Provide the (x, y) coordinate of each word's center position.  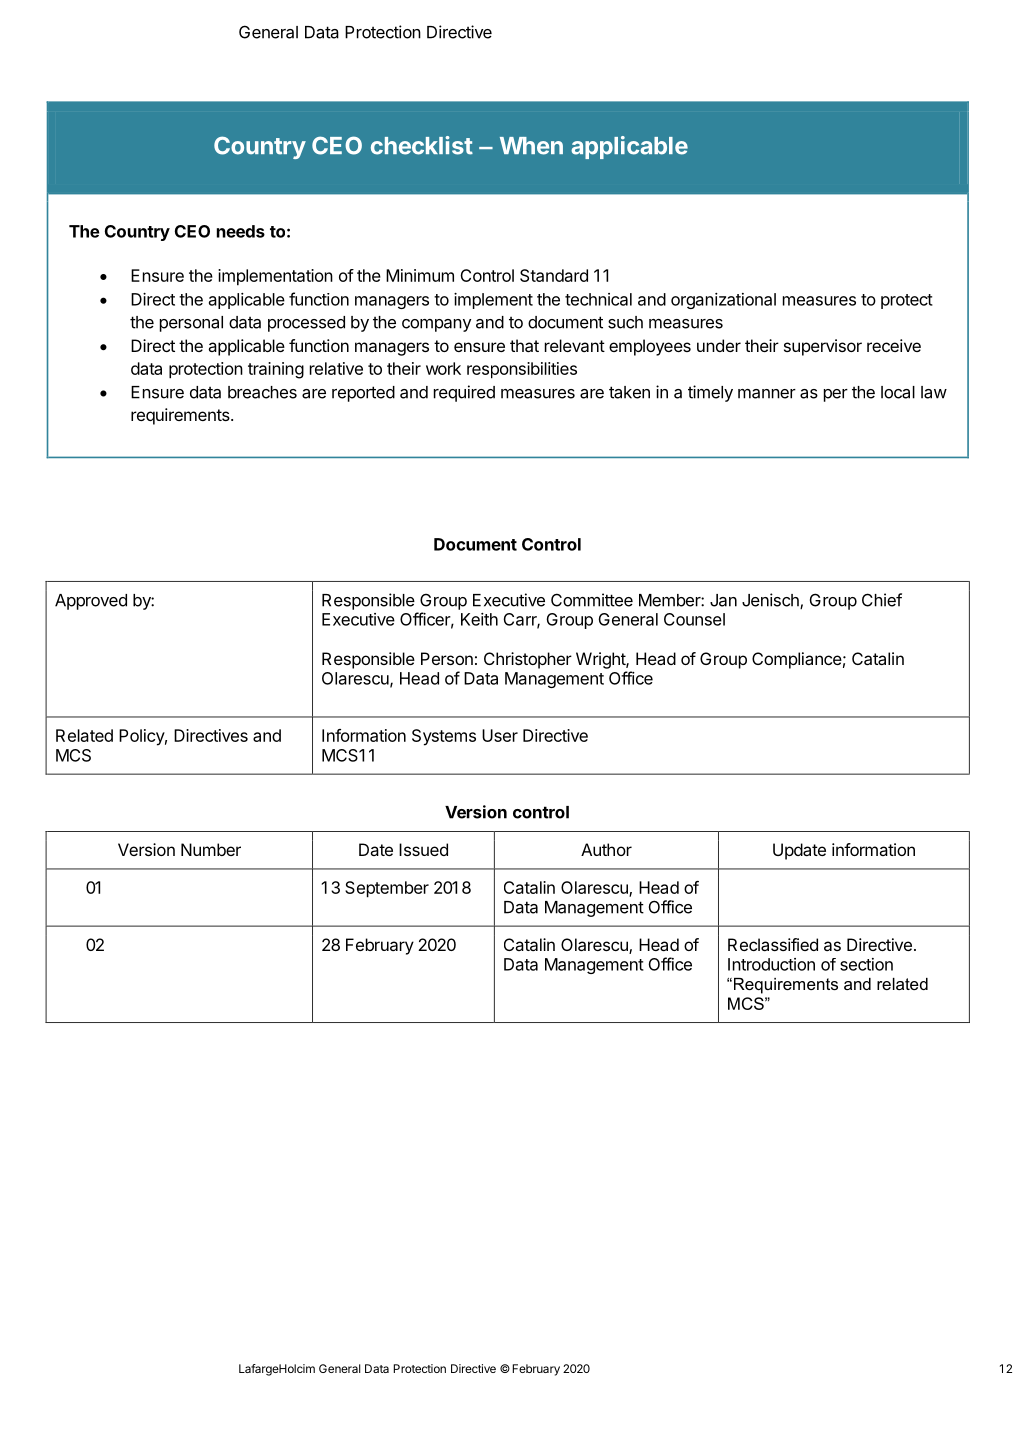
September (387, 889)
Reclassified (773, 944)
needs (241, 231)
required (464, 393)
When (531, 146)
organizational (723, 301)
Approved (91, 602)
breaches (262, 392)
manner (767, 394)
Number (211, 849)
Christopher (528, 660)
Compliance (797, 660)
